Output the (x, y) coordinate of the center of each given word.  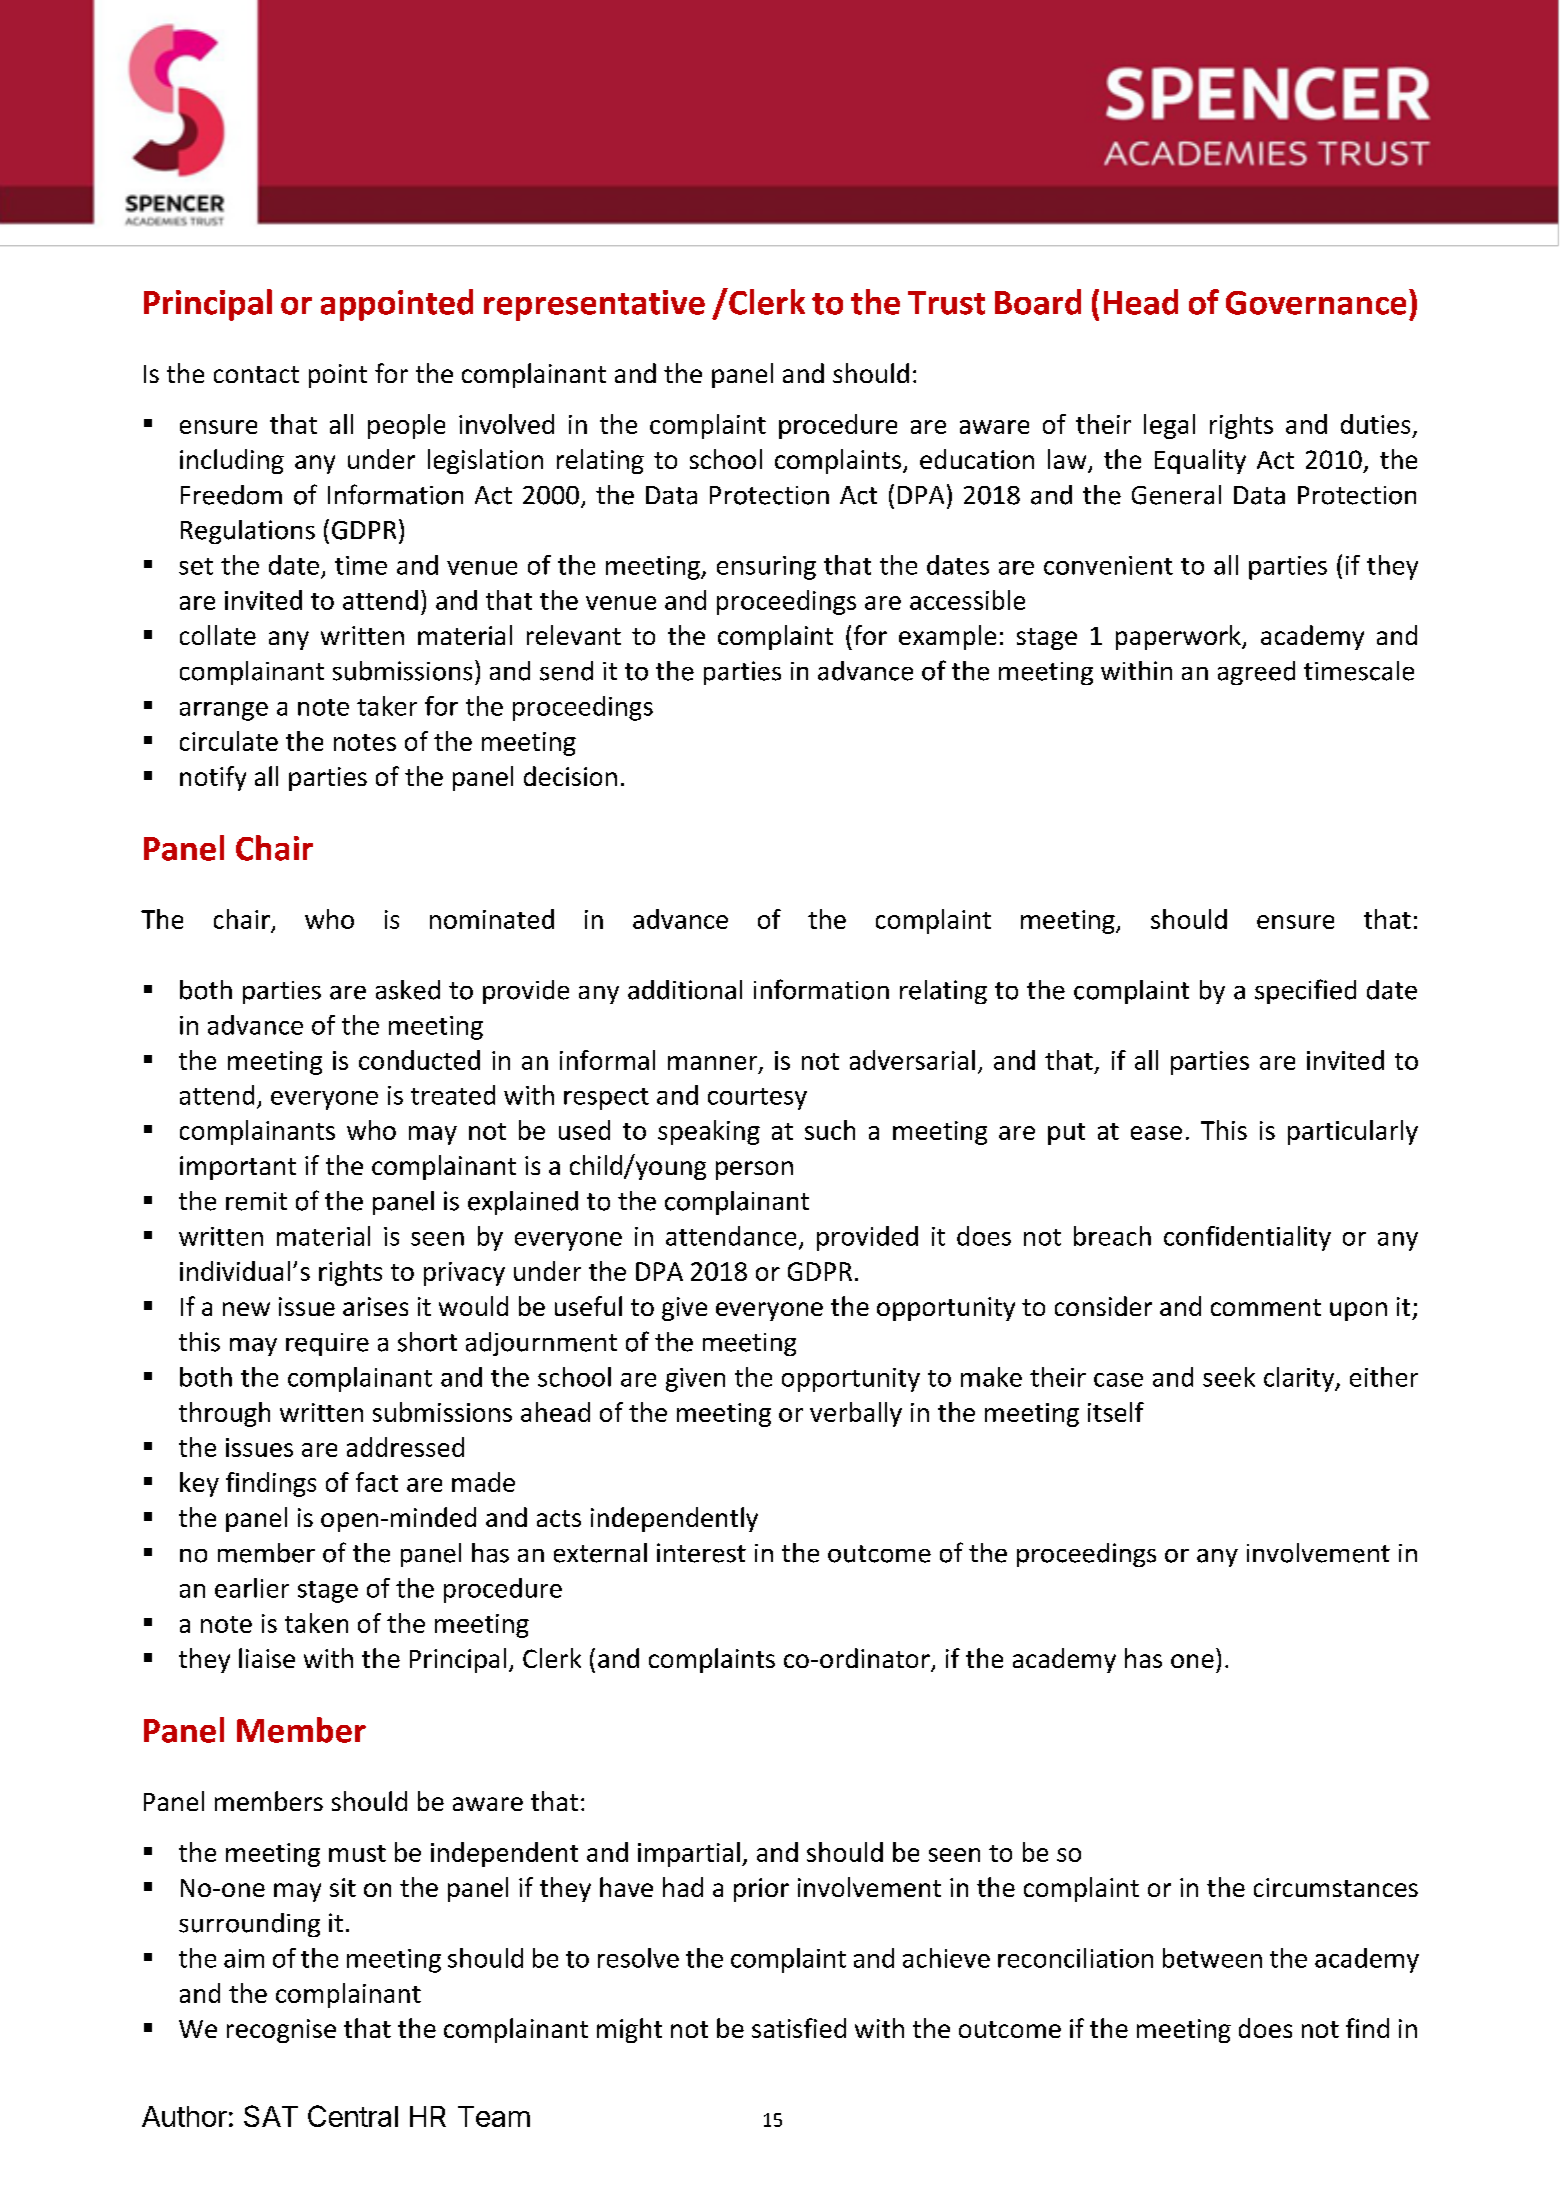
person (754, 1170)
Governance (1316, 303)
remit (256, 1201)
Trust (946, 303)
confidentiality (1247, 1238)
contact (256, 374)
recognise (281, 2031)
